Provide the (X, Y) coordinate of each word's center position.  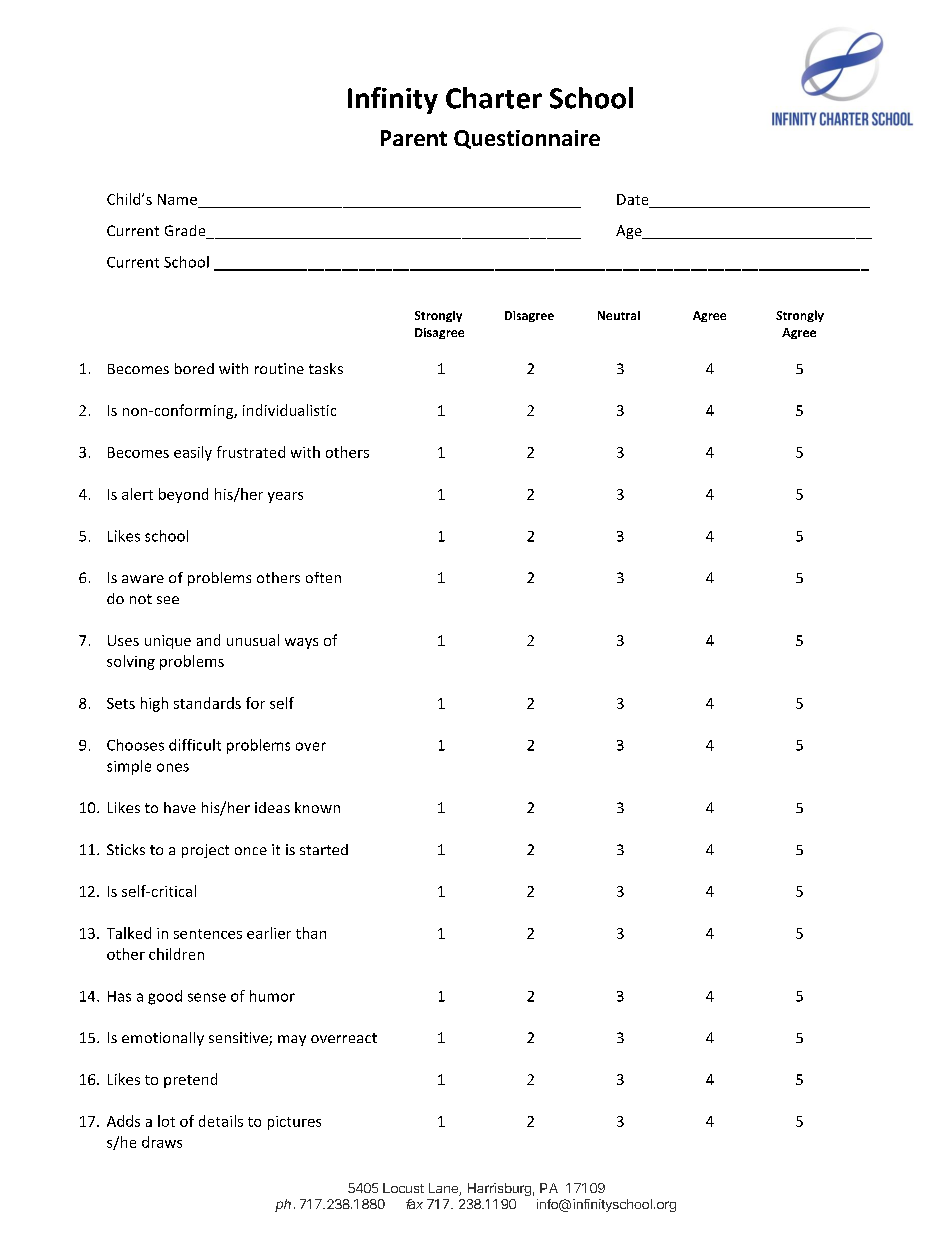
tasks (326, 368)
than (311, 933)
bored (194, 368)
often (323, 577)
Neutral (619, 315)
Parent (414, 138)
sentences (208, 934)
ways (301, 643)
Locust (403, 1188)
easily (193, 453)
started (324, 849)
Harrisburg (499, 1189)
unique (168, 642)
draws (162, 1142)
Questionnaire (527, 139)
